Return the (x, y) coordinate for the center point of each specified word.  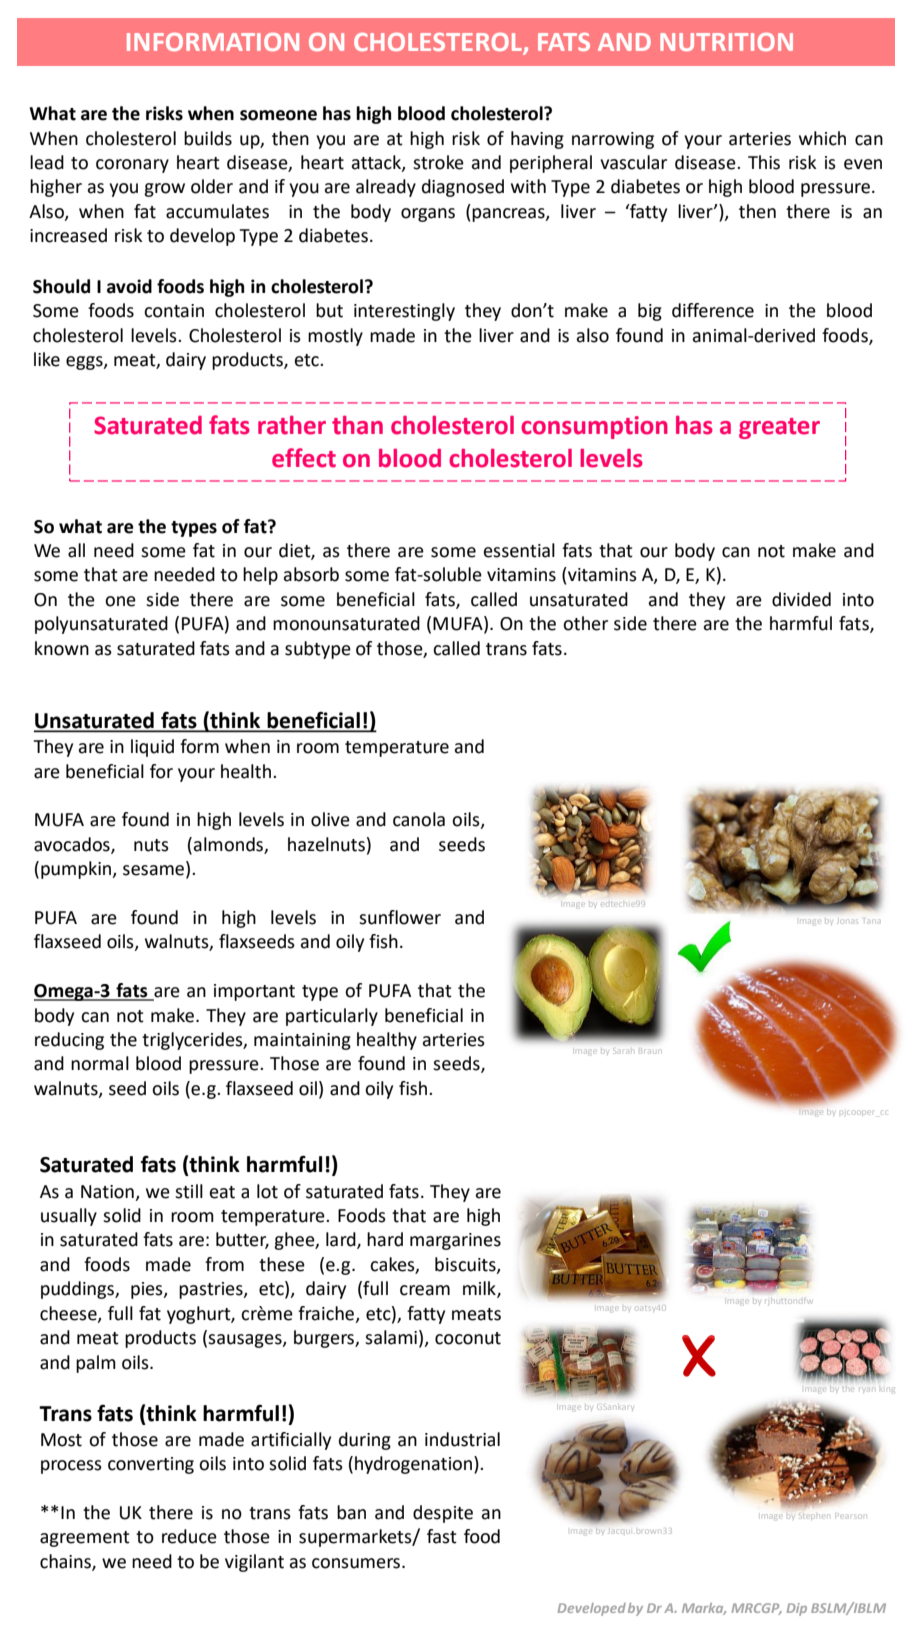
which (822, 138)
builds (208, 138)
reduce (189, 1536)
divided (801, 599)
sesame (155, 871)
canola (419, 819)
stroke (438, 162)
